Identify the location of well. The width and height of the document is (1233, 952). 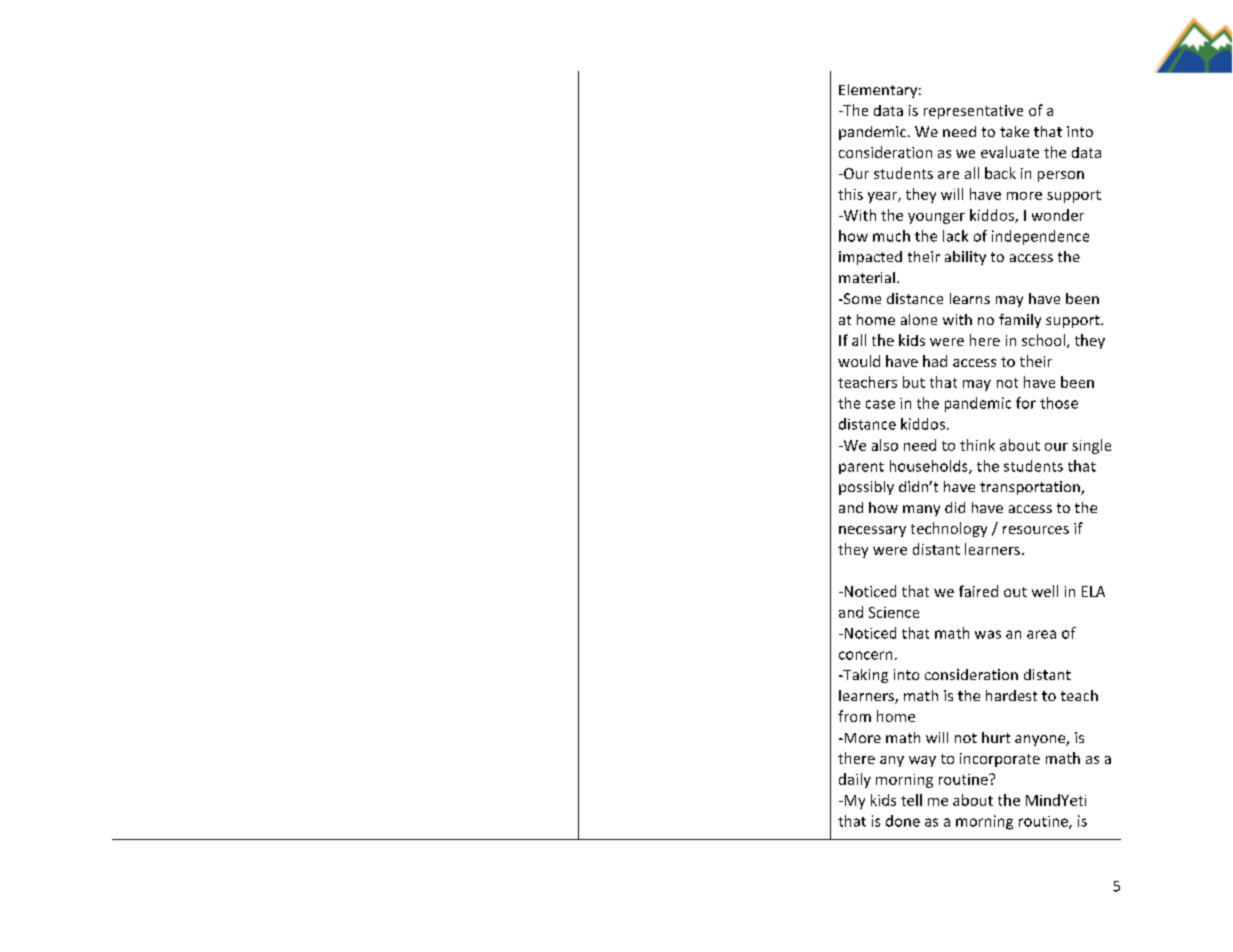
(1045, 591).
